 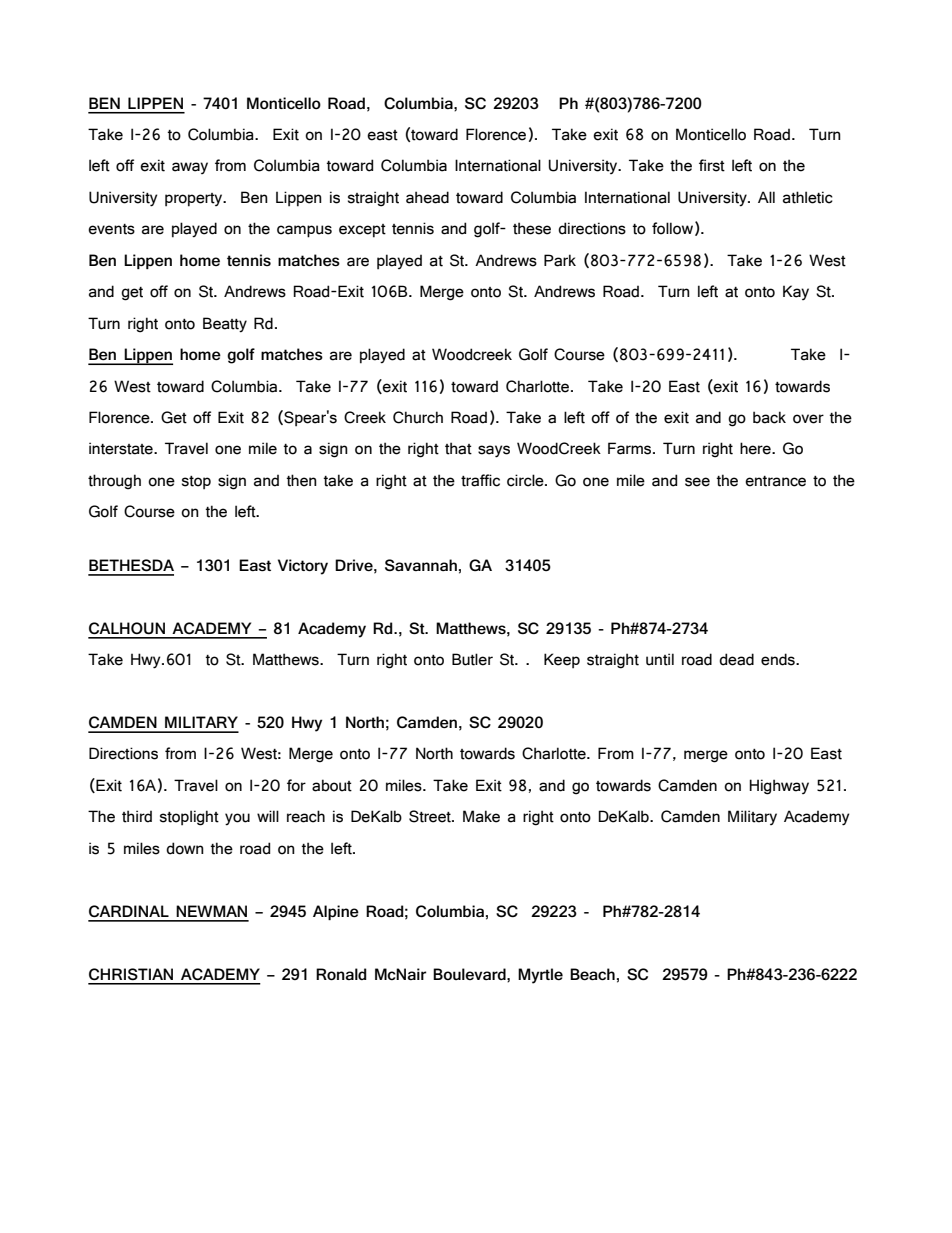 What do you see at coordinates (427, 197) in the screenshot?
I see `ahead` at bounding box center [427, 197].
